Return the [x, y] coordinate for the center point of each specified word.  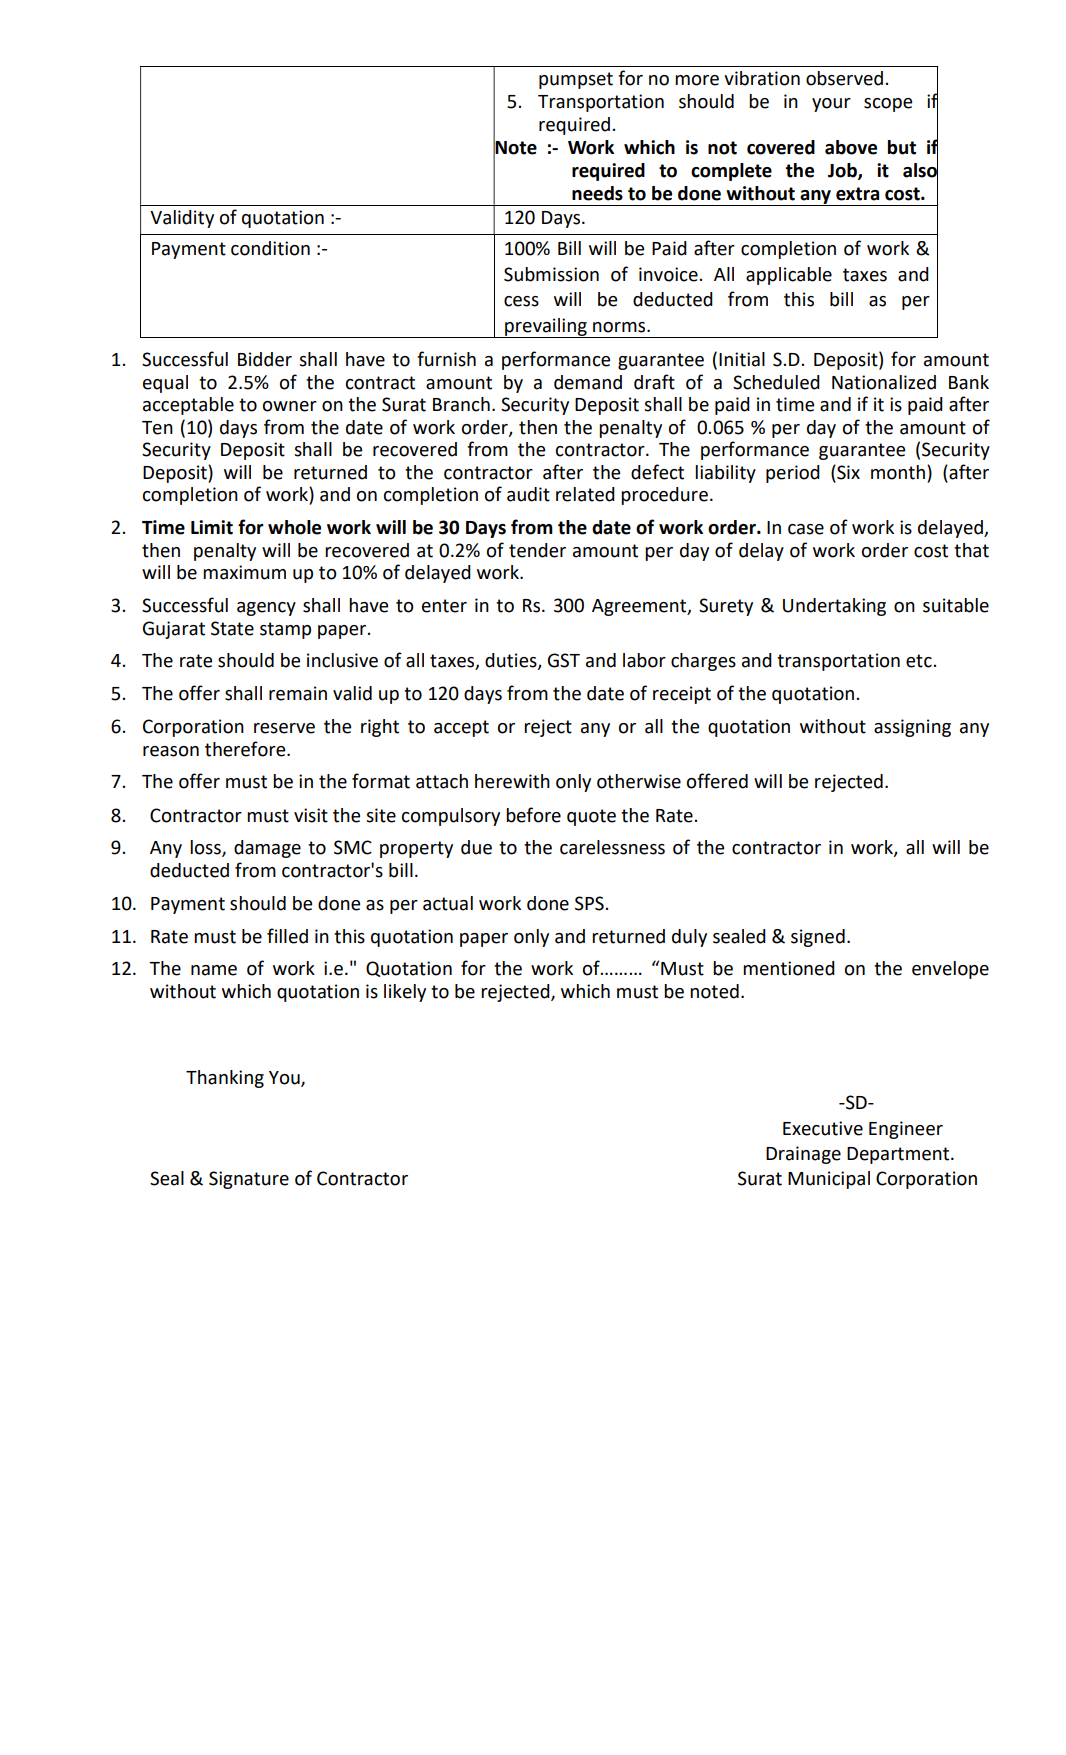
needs [597, 193]
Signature [249, 1180]
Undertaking [834, 607]
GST [564, 660]
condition [270, 248]
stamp [285, 630]
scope [888, 105]
